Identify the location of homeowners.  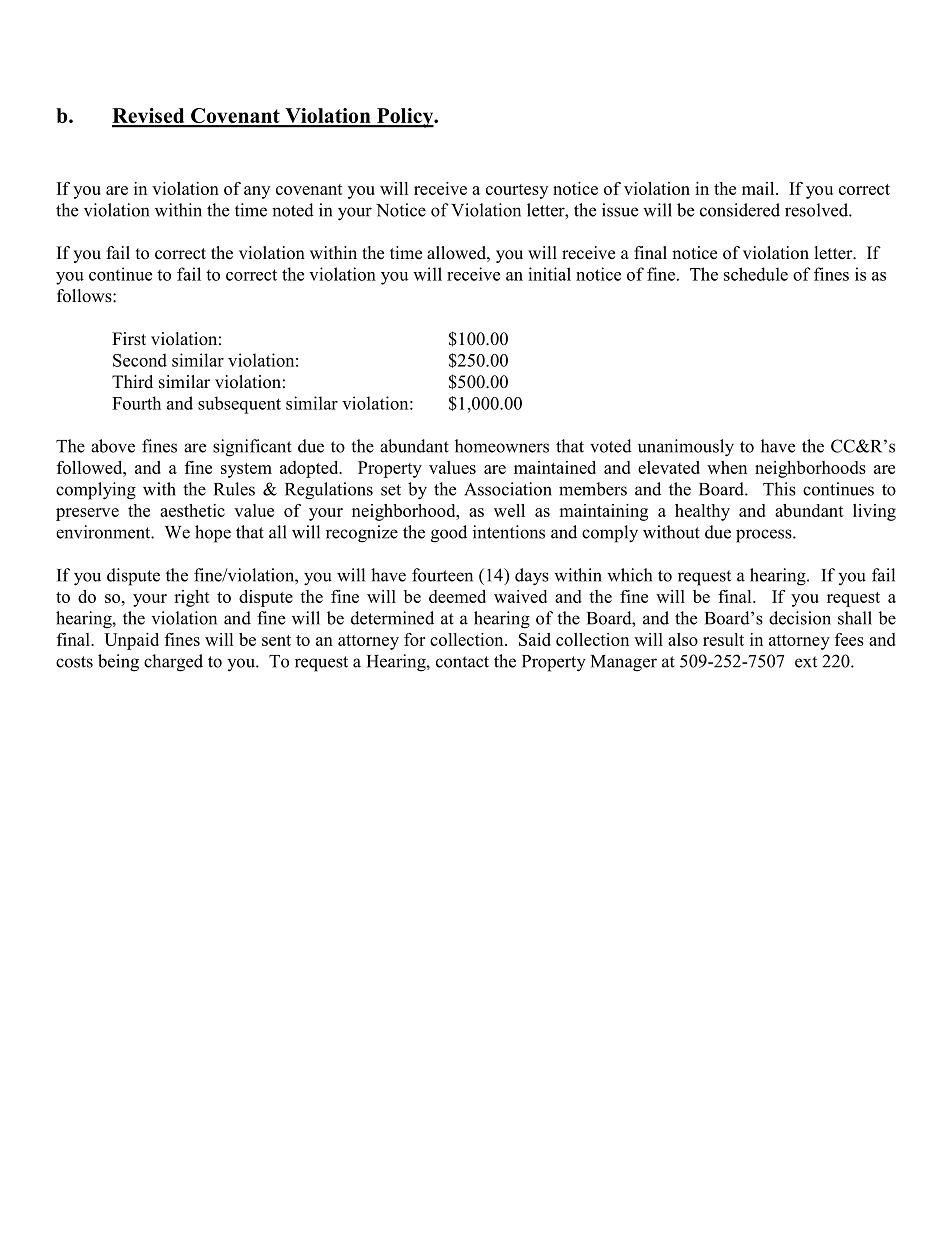
(502, 446).
